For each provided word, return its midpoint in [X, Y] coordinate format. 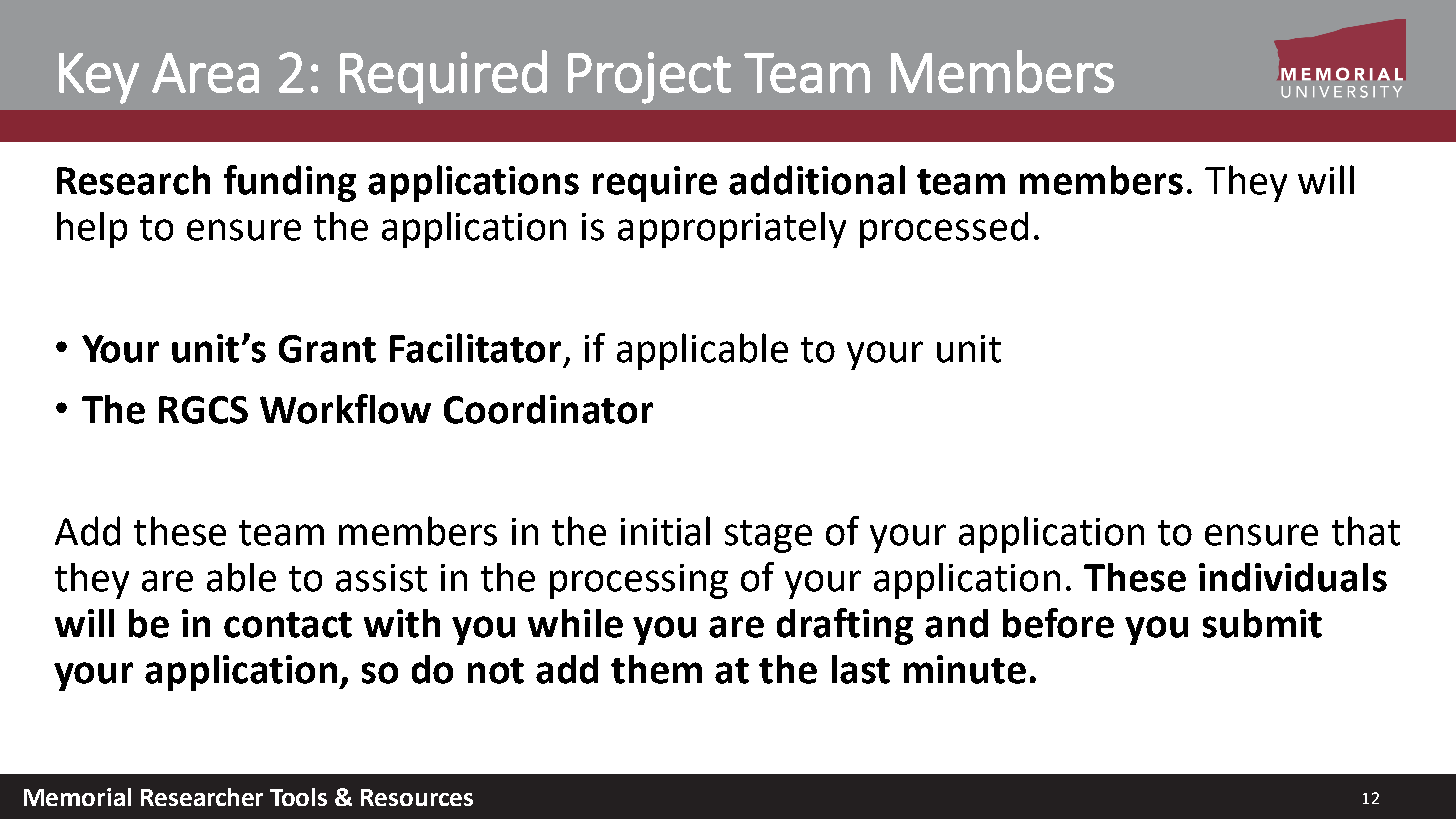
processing [639, 581]
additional [817, 180]
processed [944, 230]
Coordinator [548, 409]
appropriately [732, 230]
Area [205, 73]
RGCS [203, 410]
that [1366, 531]
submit [1262, 623]
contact [288, 625]
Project [649, 78]
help [92, 230]
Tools [298, 797]
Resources [417, 797]
